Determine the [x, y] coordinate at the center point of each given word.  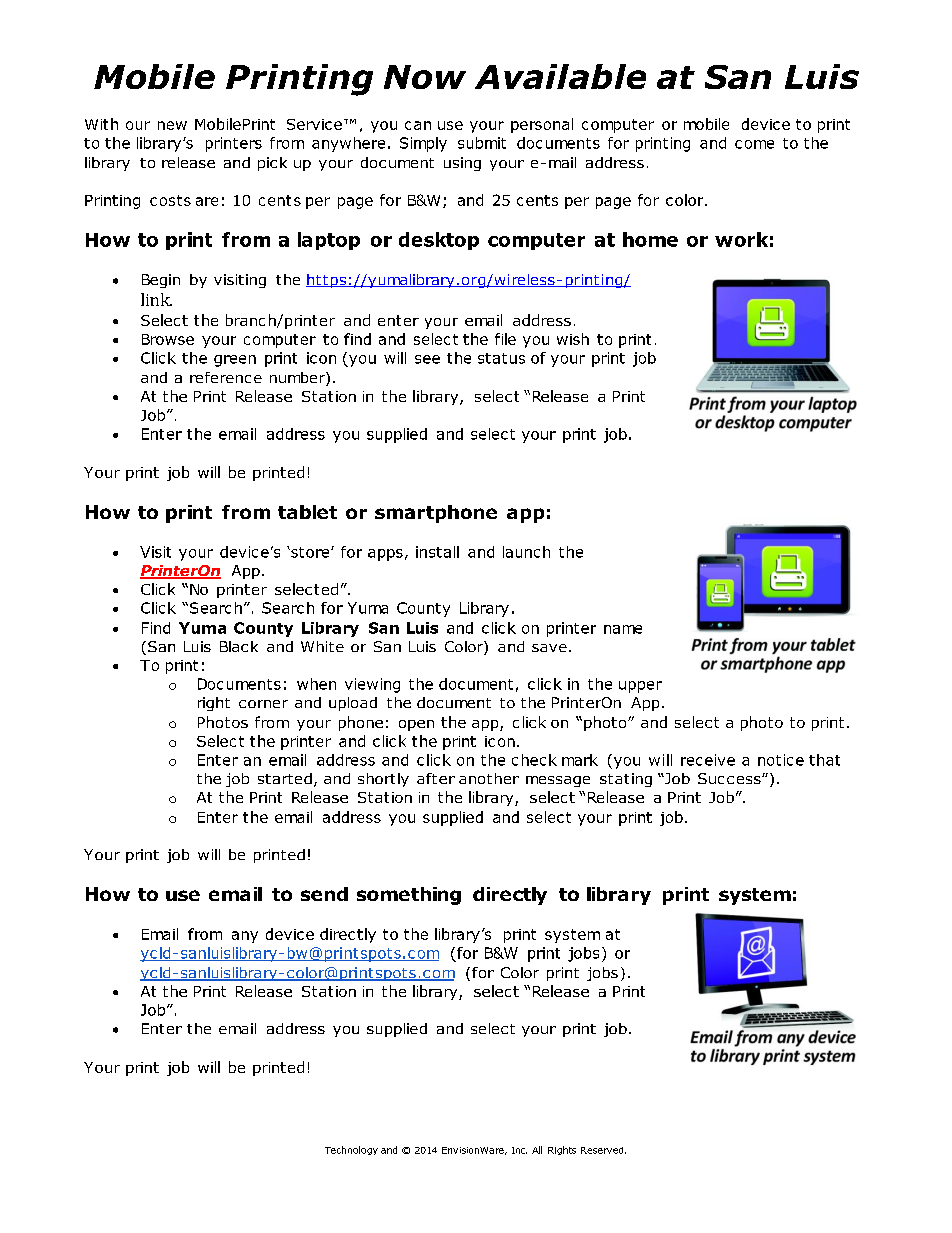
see [427, 359]
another [489, 778]
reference [226, 377]
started [285, 778]
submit [482, 143]
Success [730, 778]
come [754, 144]
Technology [351, 1150]
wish [573, 339]
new [172, 125]
